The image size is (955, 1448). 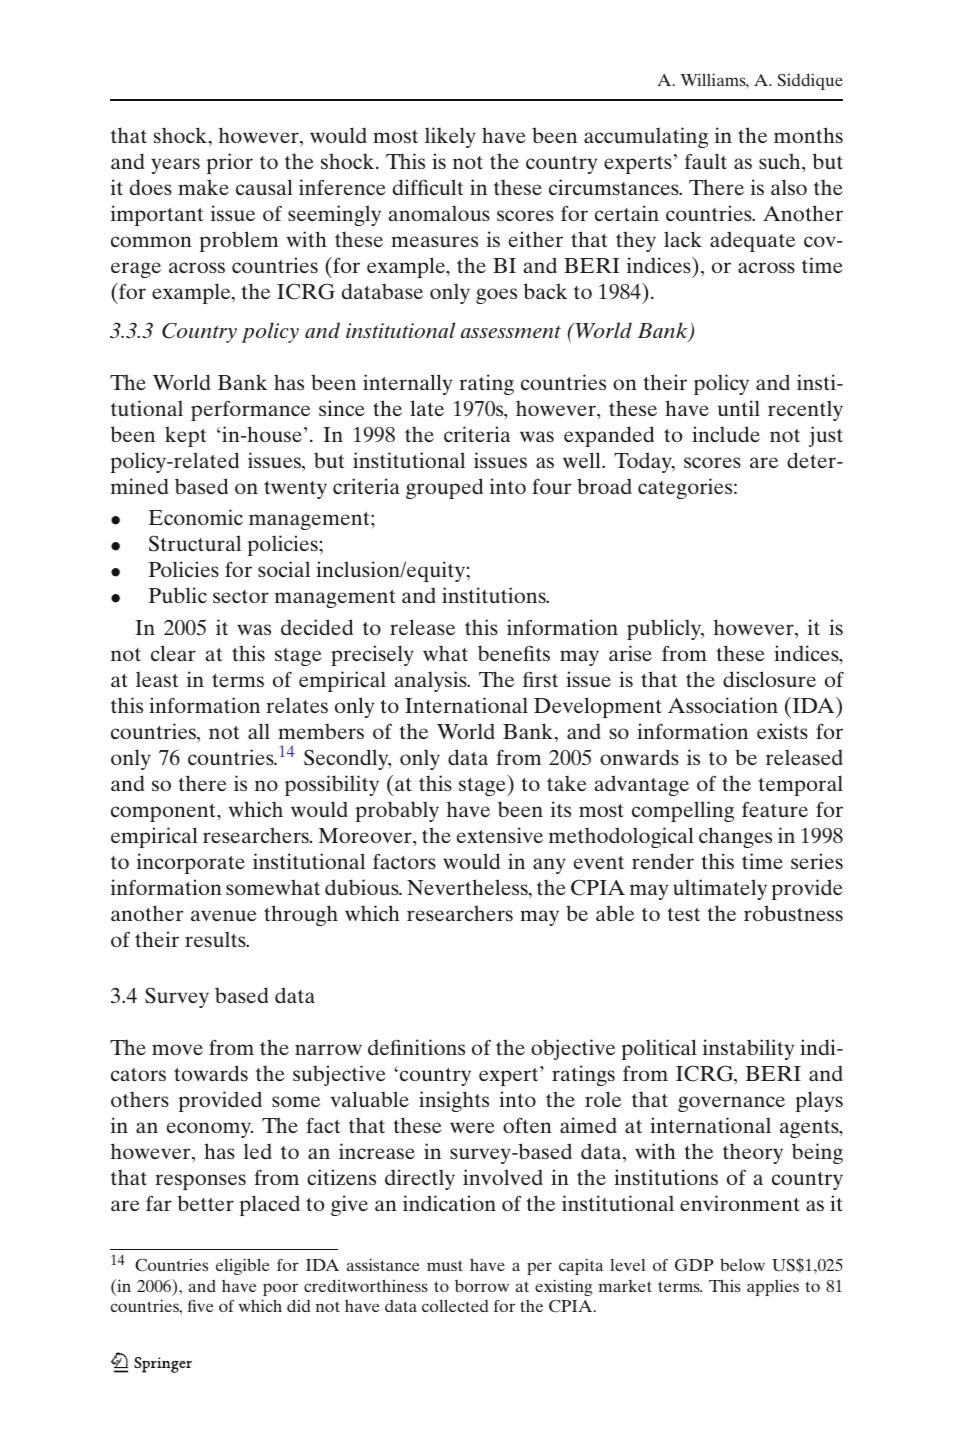 What do you see at coordinates (720, 889) in the page?
I see `ultimately` at bounding box center [720, 889].
